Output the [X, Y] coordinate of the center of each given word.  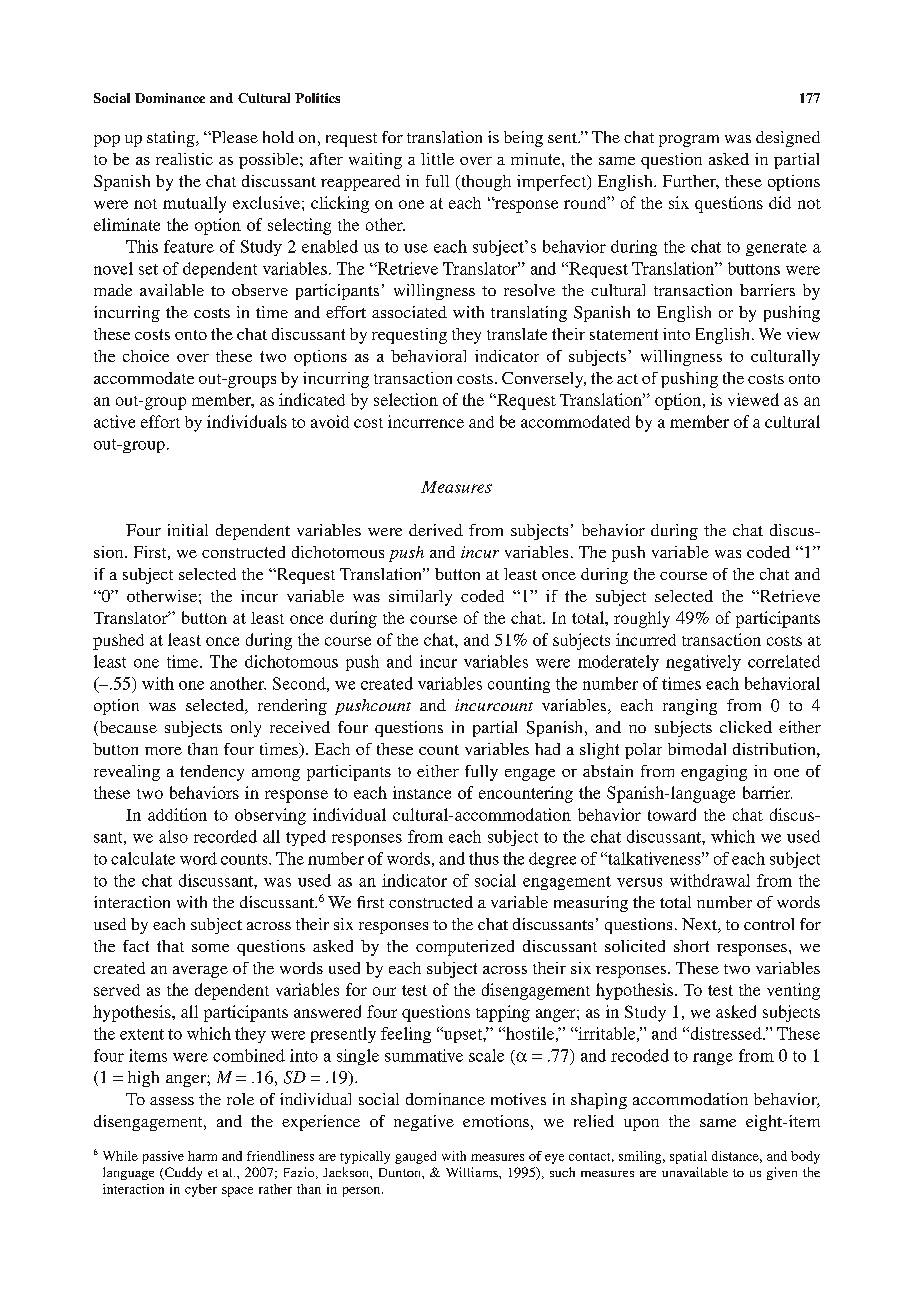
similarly [420, 598]
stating [172, 139]
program [689, 141]
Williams [473, 1172]
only [246, 729]
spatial [688, 1157]
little [437, 159]
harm [202, 1156]
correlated [784, 661]
